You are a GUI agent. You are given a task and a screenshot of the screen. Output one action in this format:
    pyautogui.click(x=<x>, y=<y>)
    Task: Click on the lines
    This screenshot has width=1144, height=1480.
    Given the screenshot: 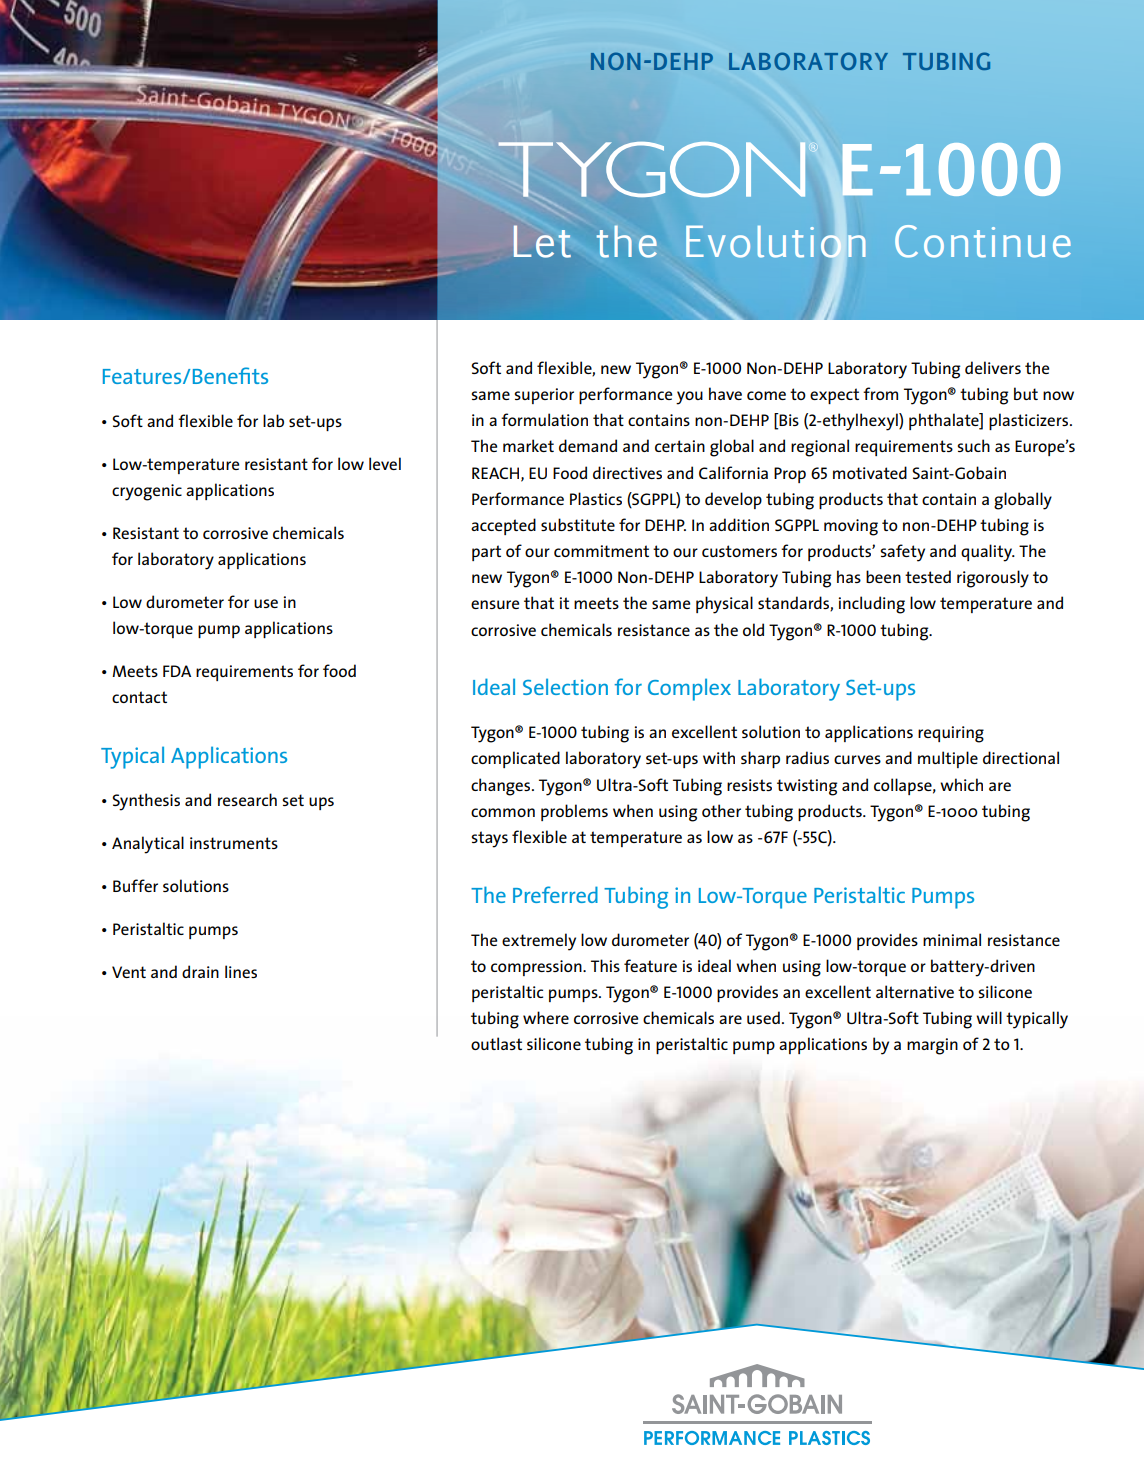 What is the action you would take?
    pyautogui.click(x=241, y=971)
